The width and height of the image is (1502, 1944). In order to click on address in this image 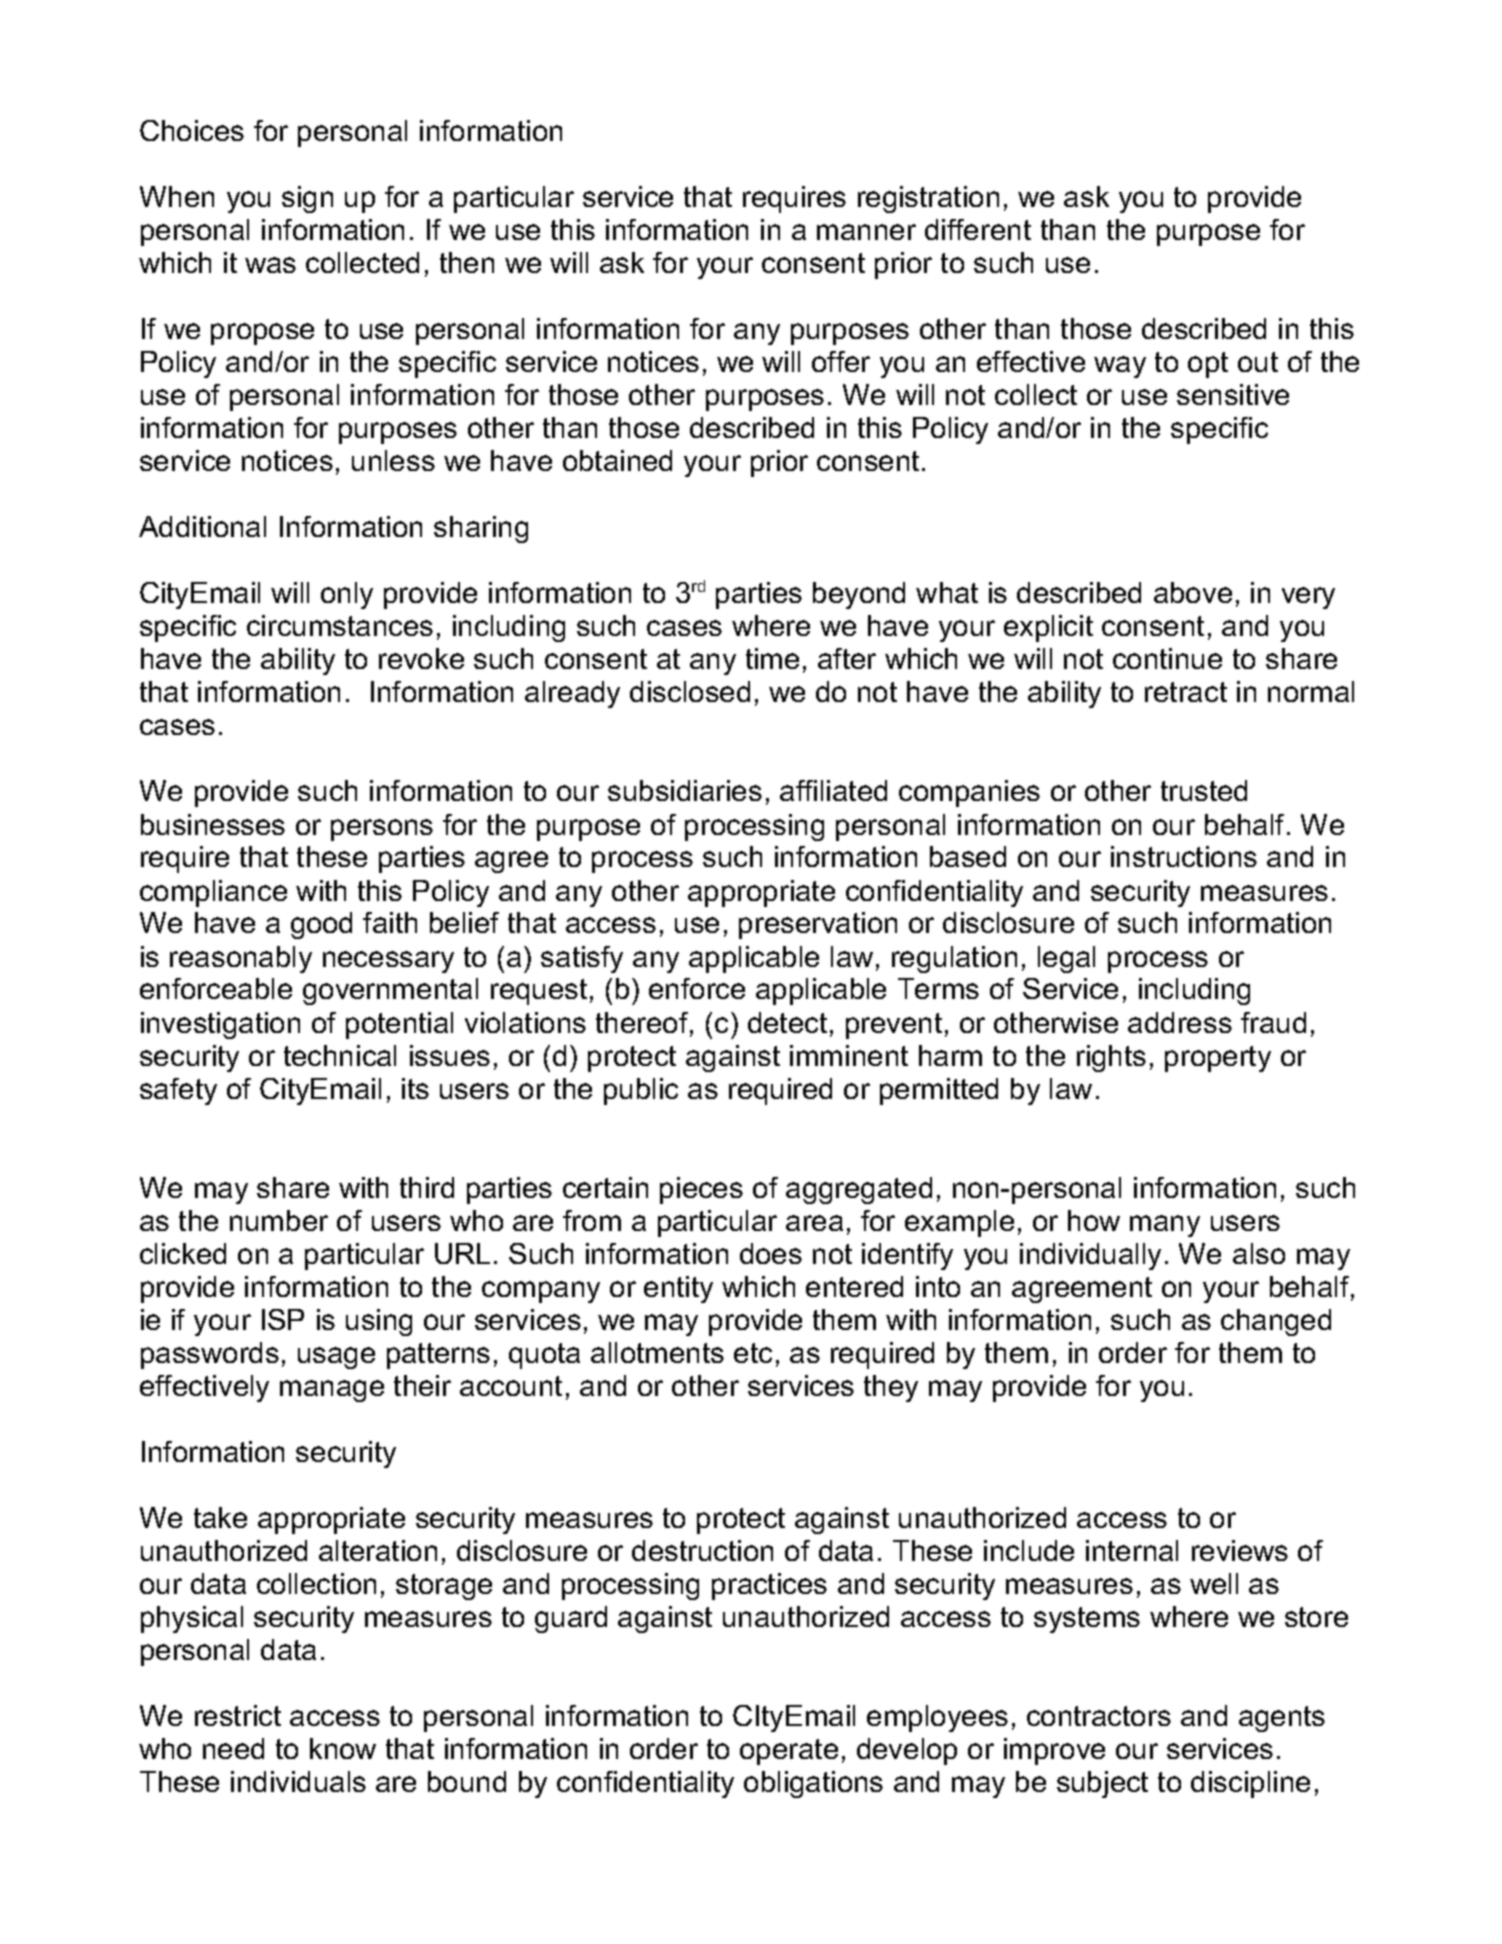, I will do `click(1180, 1022)`.
